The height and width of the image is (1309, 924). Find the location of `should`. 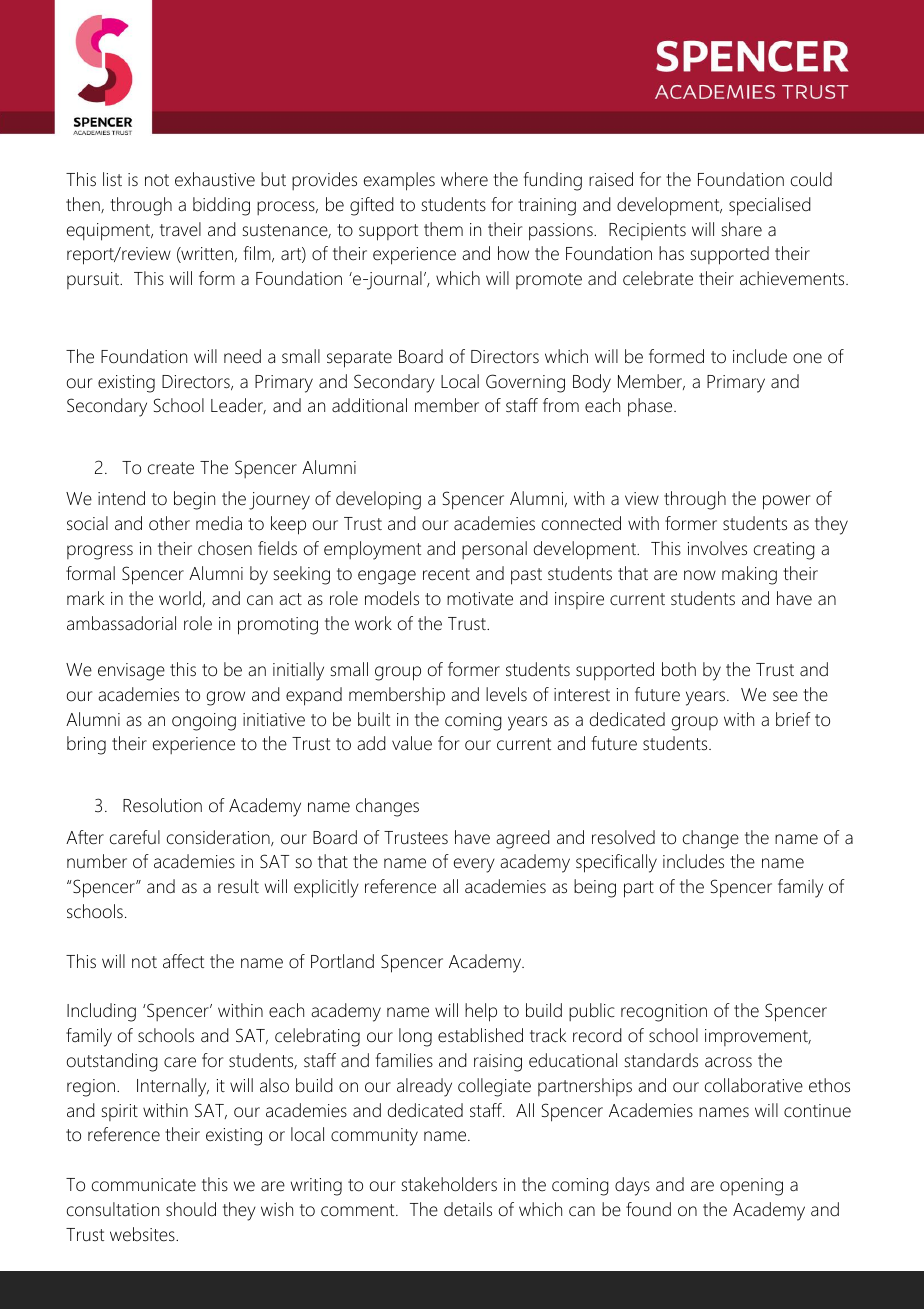

should is located at coordinates (191, 1209).
